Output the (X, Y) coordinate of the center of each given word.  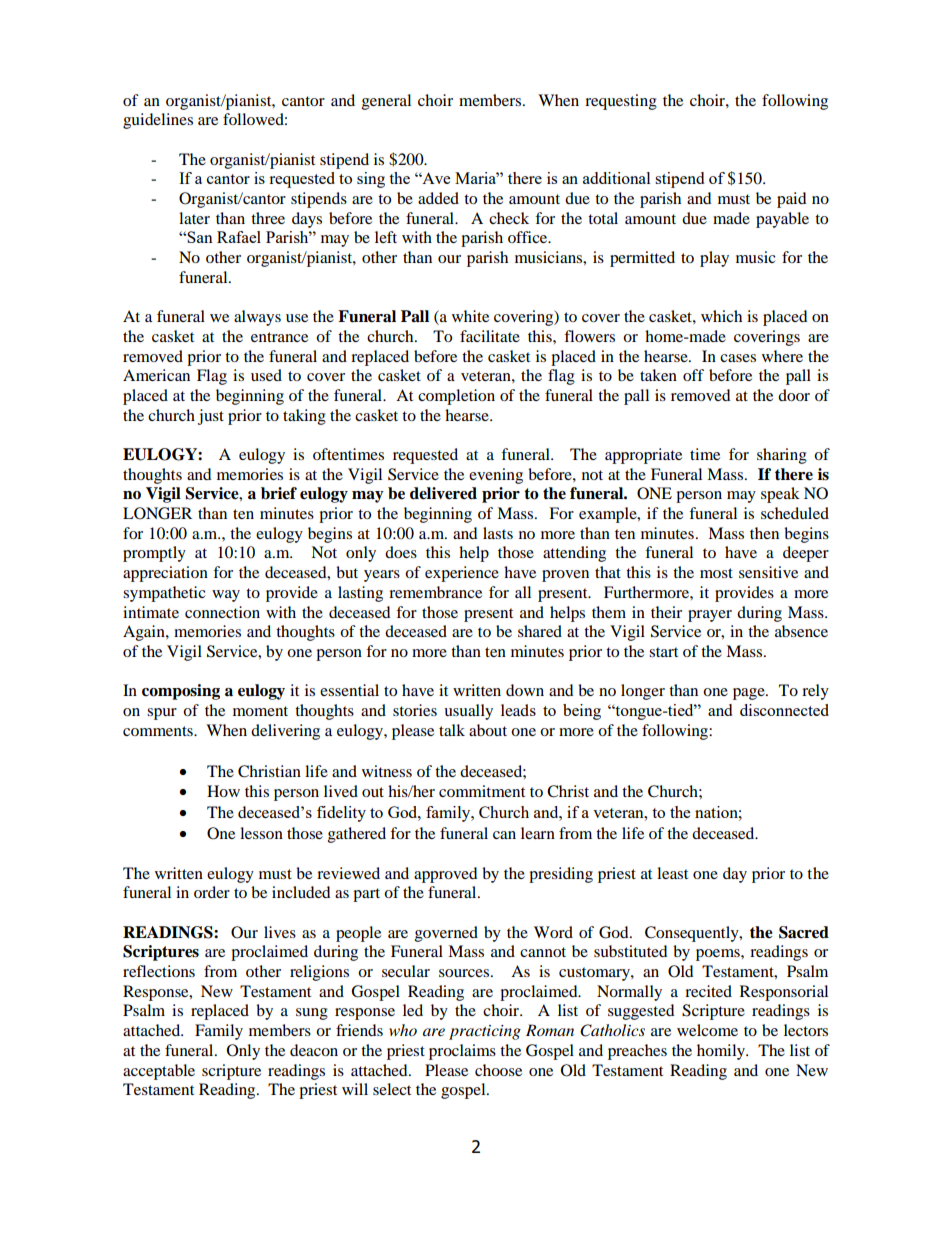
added (438, 198)
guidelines (158, 121)
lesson (261, 833)
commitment (482, 791)
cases (738, 358)
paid (792, 200)
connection (222, 612)
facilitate (490, 336)
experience (462, 574)
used (266, 375)
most (716, 573)
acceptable (159, 1072)
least (672, 873)
